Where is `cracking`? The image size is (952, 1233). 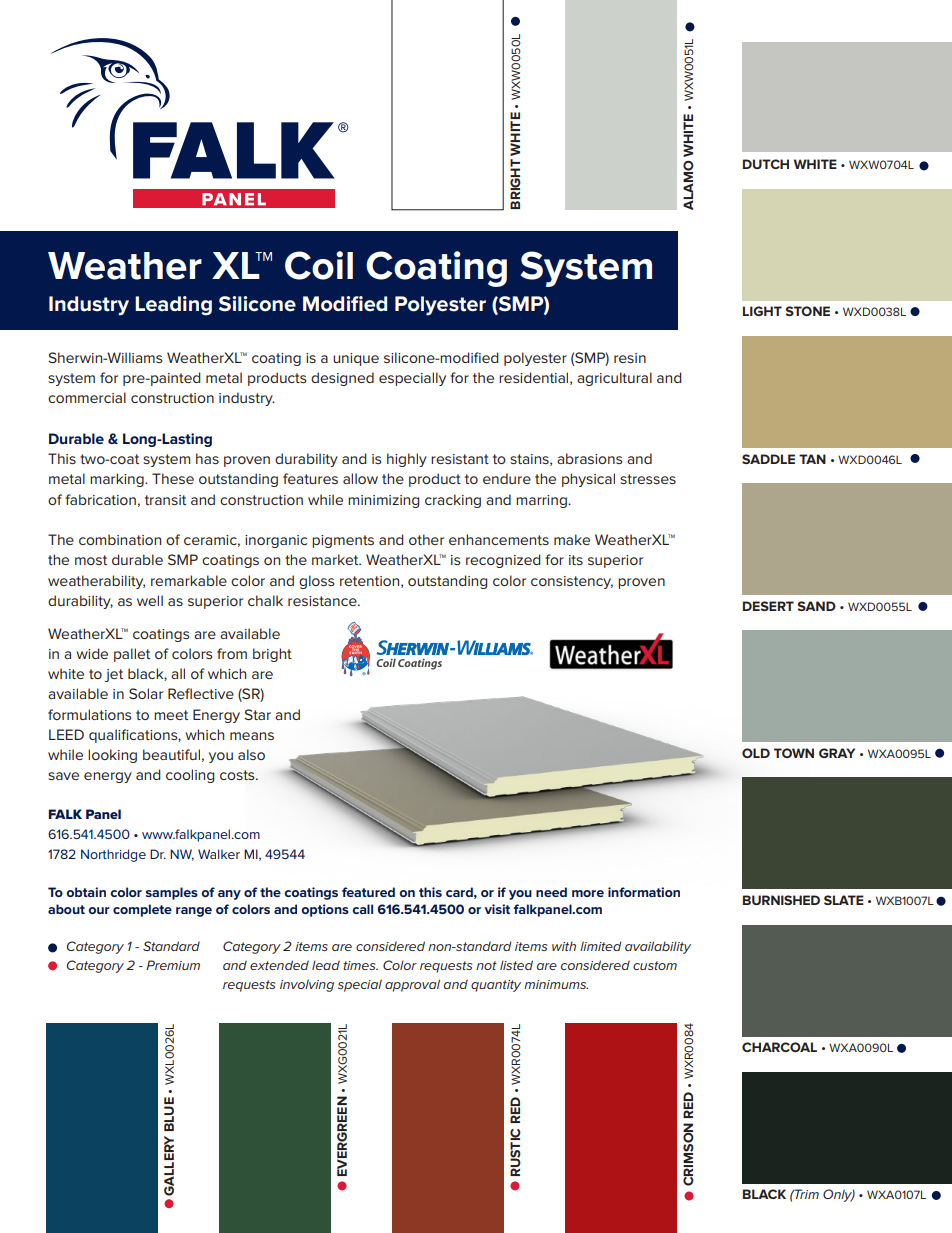
cracking is located at coordinates (453, 501).
